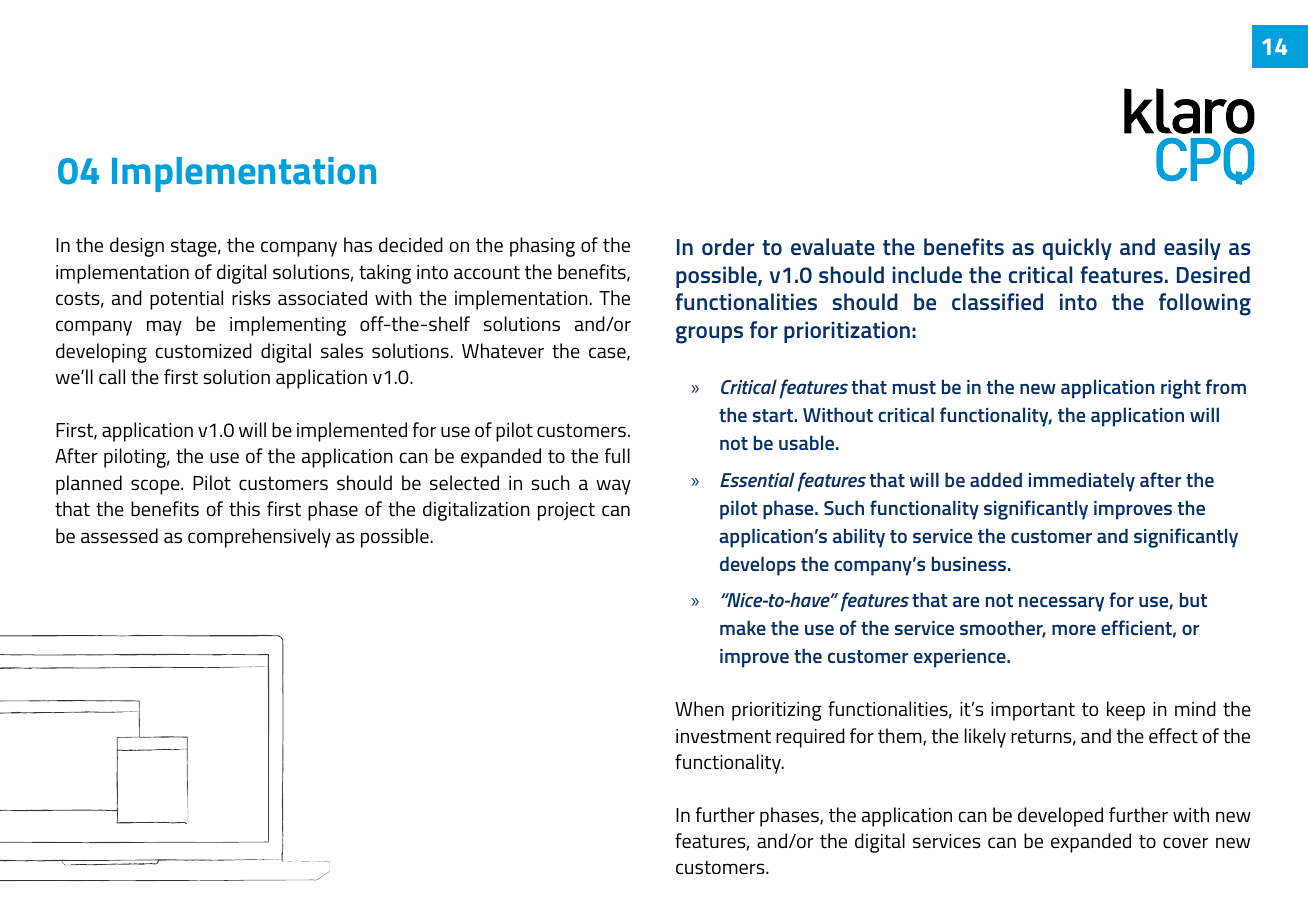 Image resolution: width=1308 pixels, height=924 pixels. What do you see at coordinates (1126, 711) in the page?
I see `keep` at bounding box center [1126, 711].
